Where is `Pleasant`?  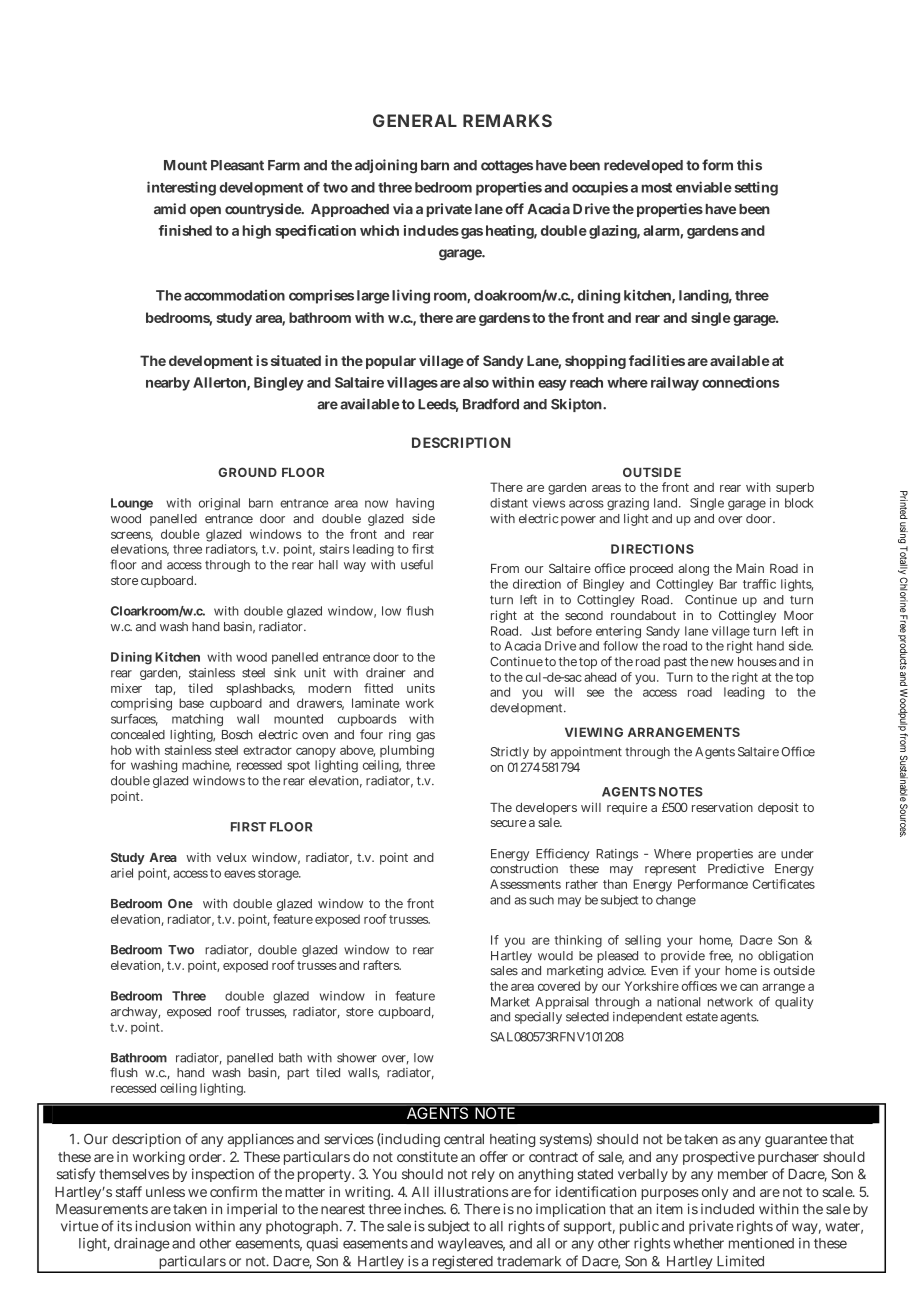
Pleasant is located at coordinates (237, 165).
